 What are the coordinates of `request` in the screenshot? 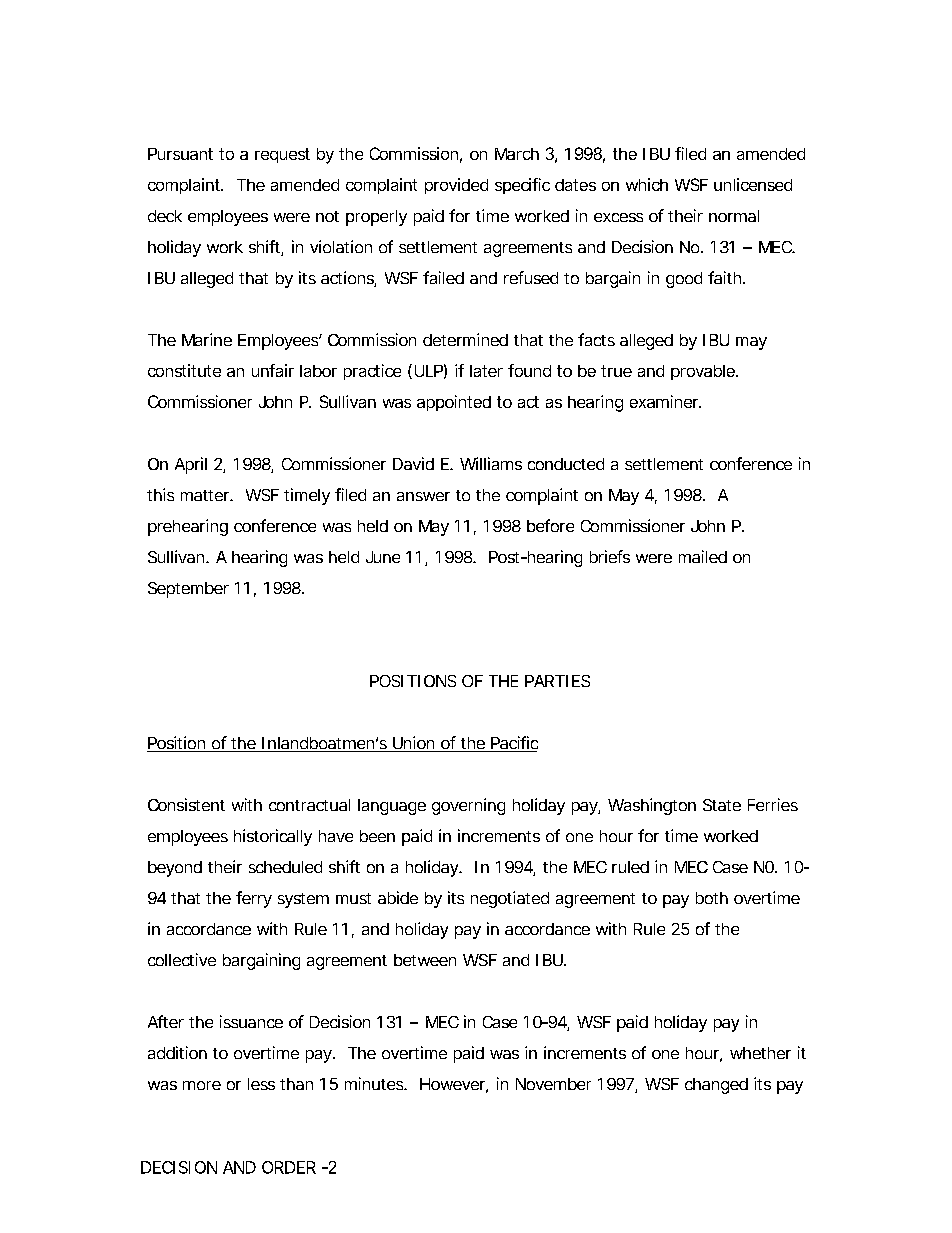 It's located at (282, 155).
